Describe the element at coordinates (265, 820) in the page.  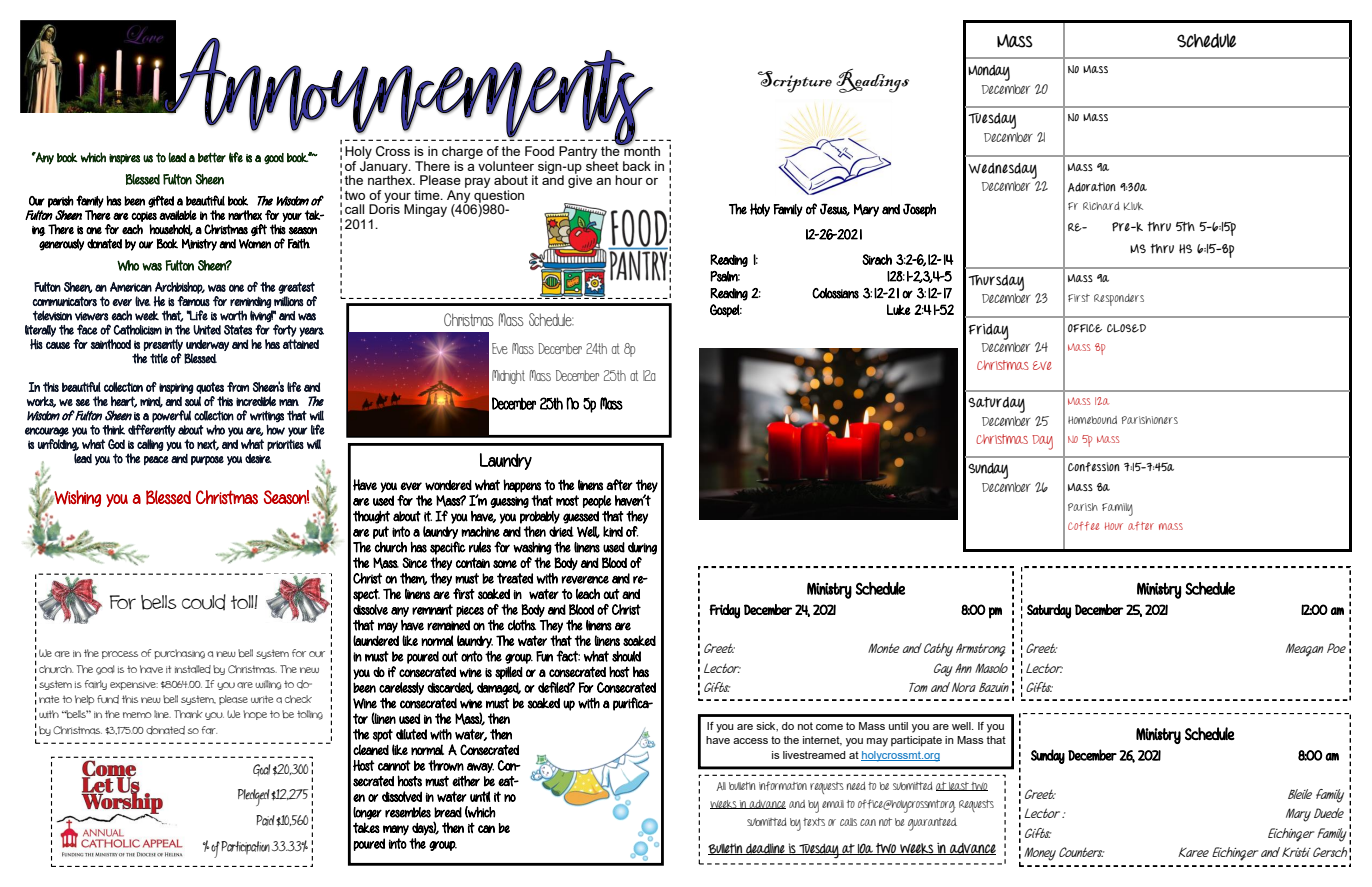
I see `Paid` at that location.
